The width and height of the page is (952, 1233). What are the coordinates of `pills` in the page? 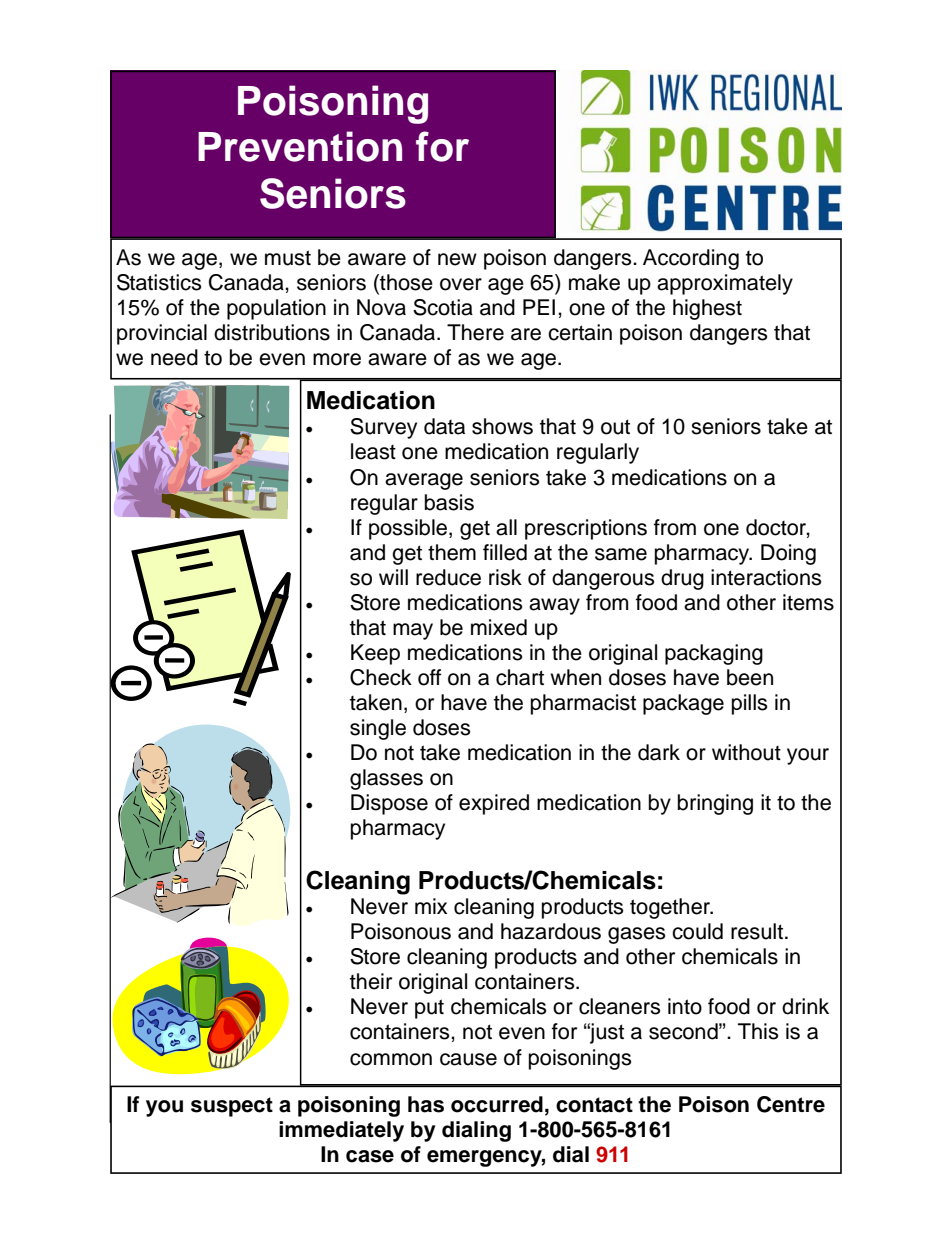 It's located at (749, 704).
